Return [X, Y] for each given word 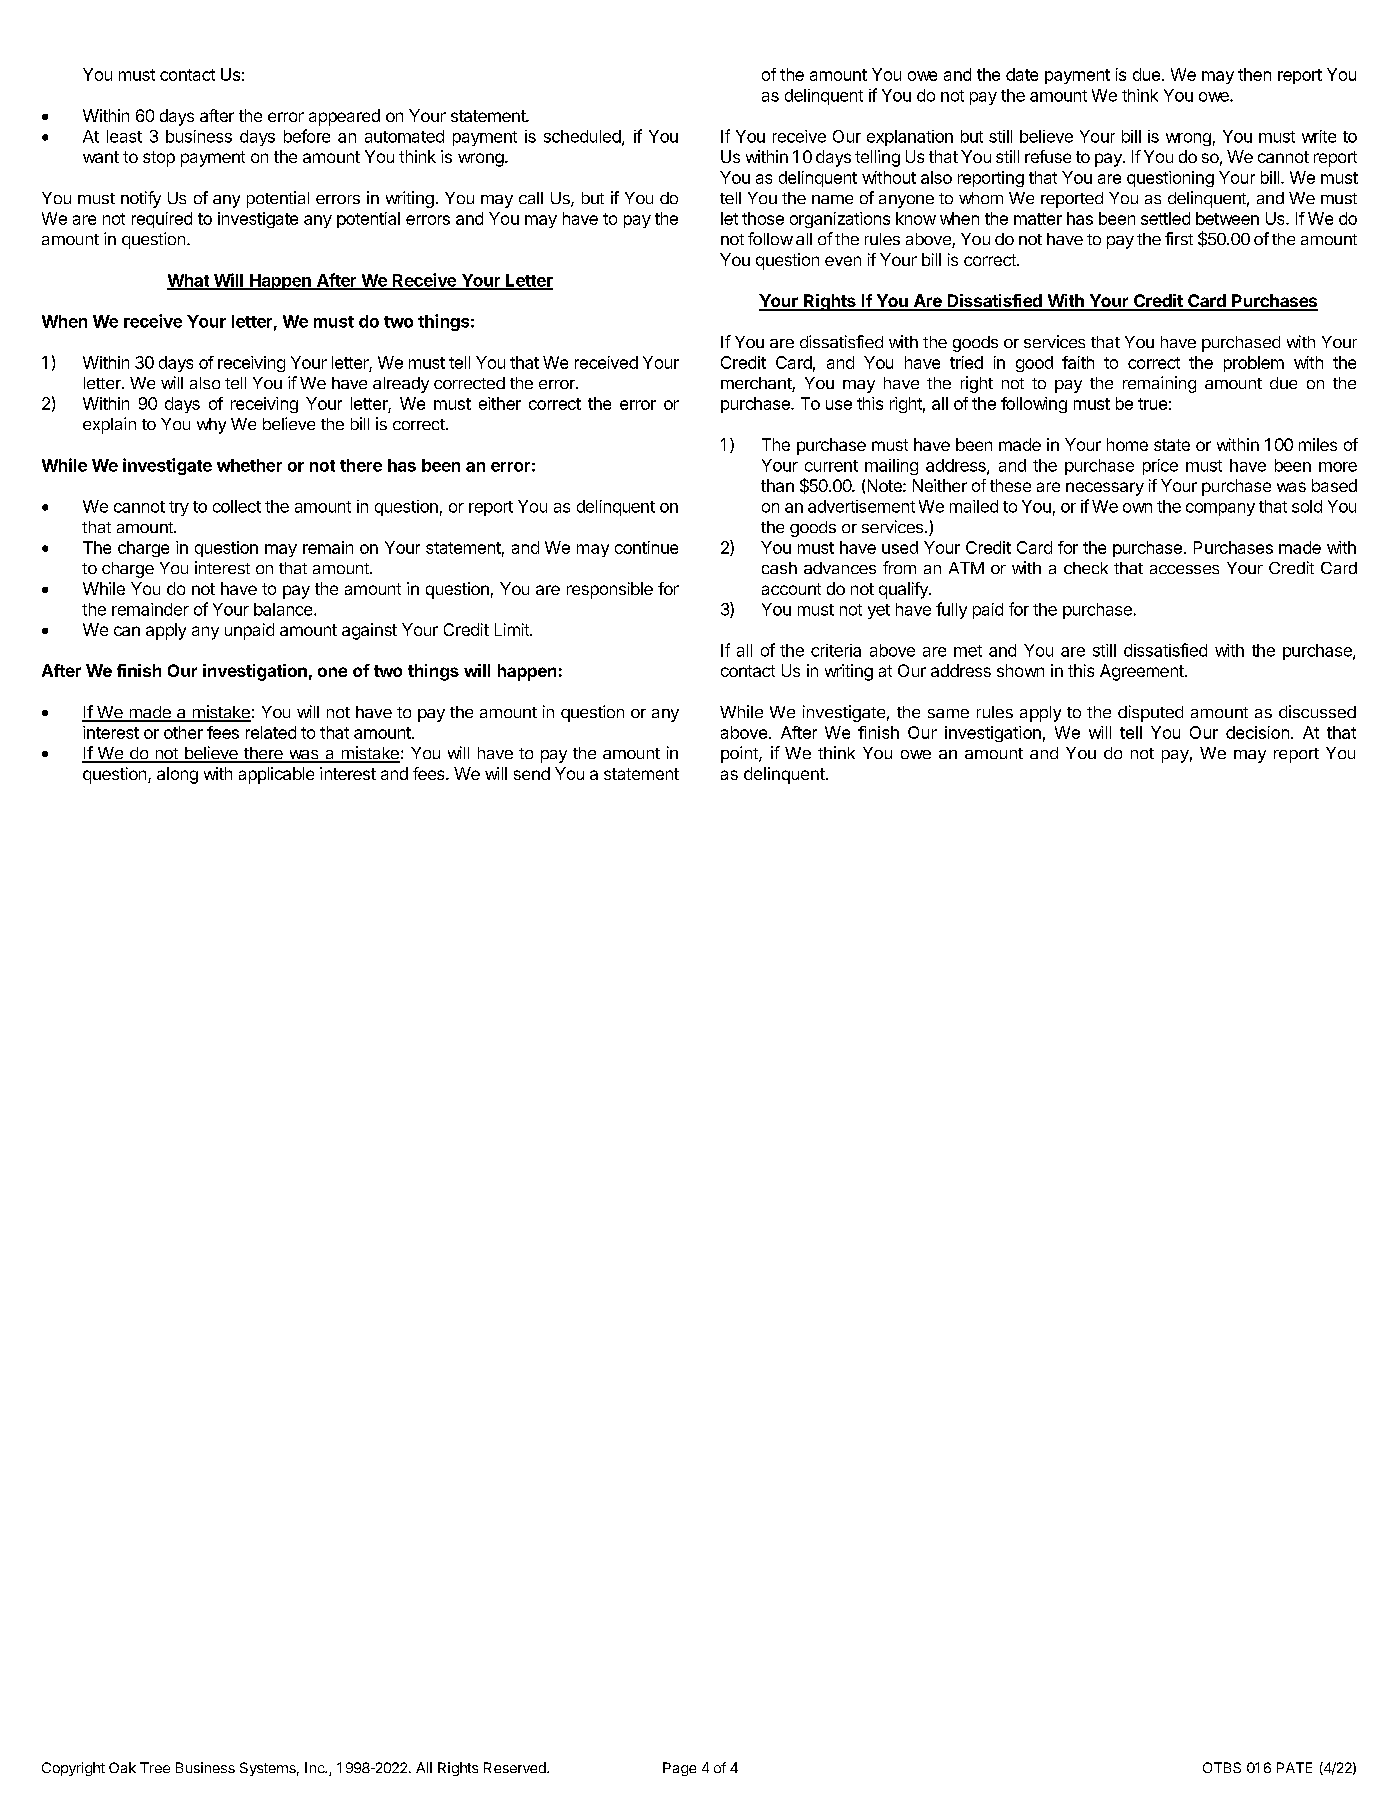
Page [679, 1769]
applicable [276, 775]
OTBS [1222, 1767]
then [1254, 74]
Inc [316, 1767]
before [307, 136]
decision [1257, 732]
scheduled [583, 137]
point [740, 754]
